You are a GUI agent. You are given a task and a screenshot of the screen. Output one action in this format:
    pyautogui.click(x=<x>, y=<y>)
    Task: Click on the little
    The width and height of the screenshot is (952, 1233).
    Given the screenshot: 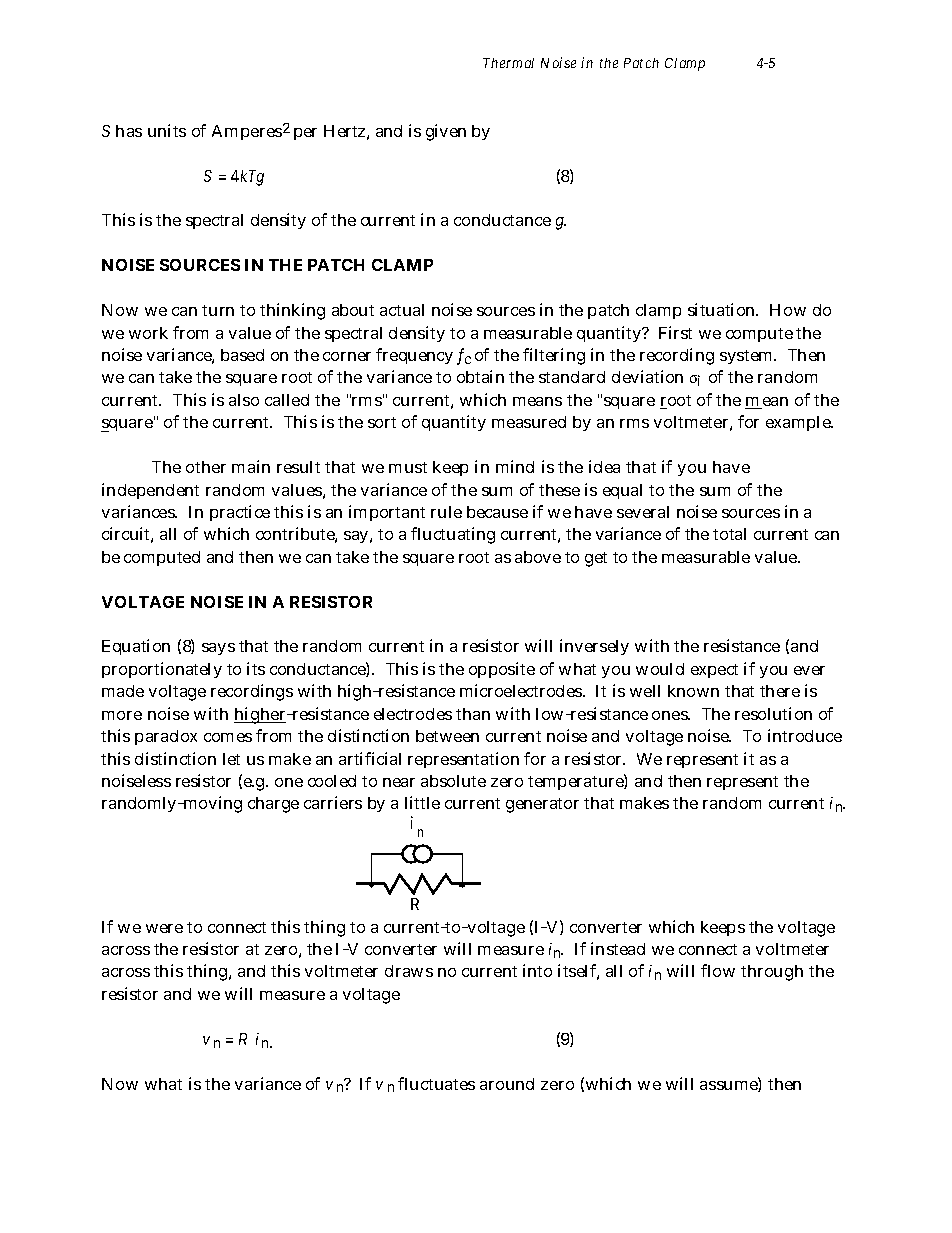 What is the action you would take?
    pyautogui.click(x=422, y=802)
